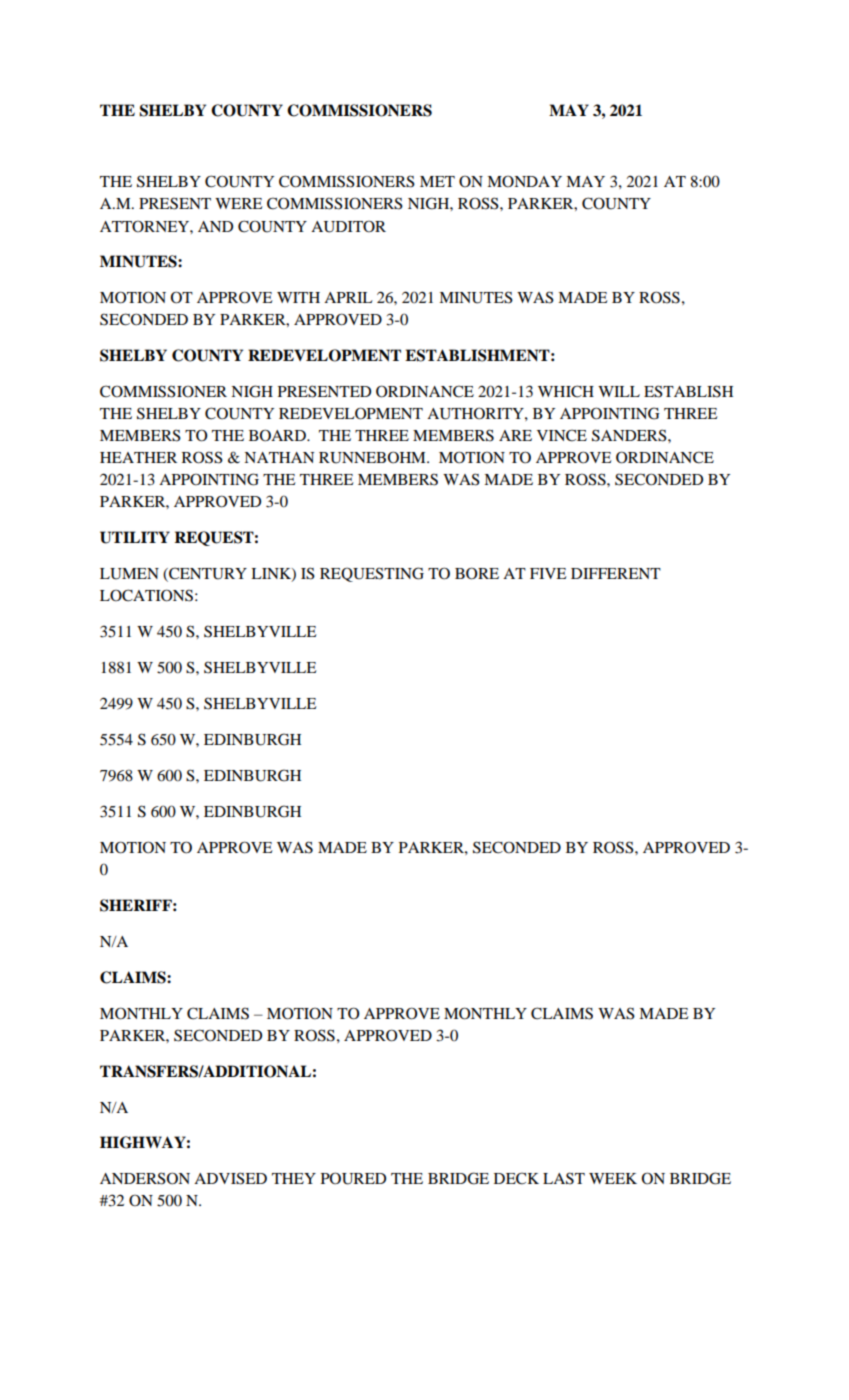  Describe the element at coordinates (230, 1178) in the page. I see `ADVISED` at that location.
